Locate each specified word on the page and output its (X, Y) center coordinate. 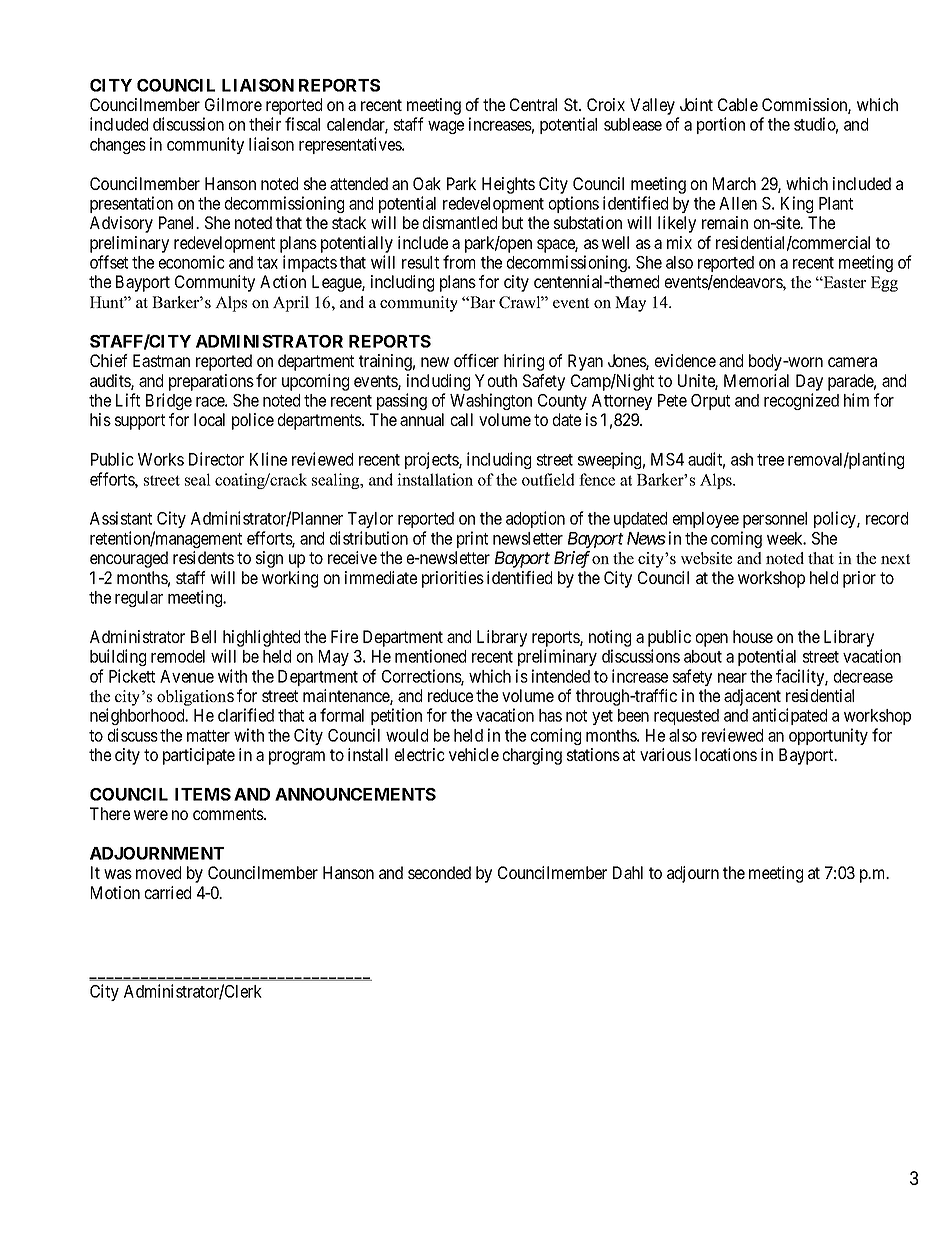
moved (158, 872)
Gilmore (233, 104)
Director (216, 459)
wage (446, 127)
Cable (738, 104)
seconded (439, 872)
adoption (535, 519)
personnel (775, 520)
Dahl (628, 872)
